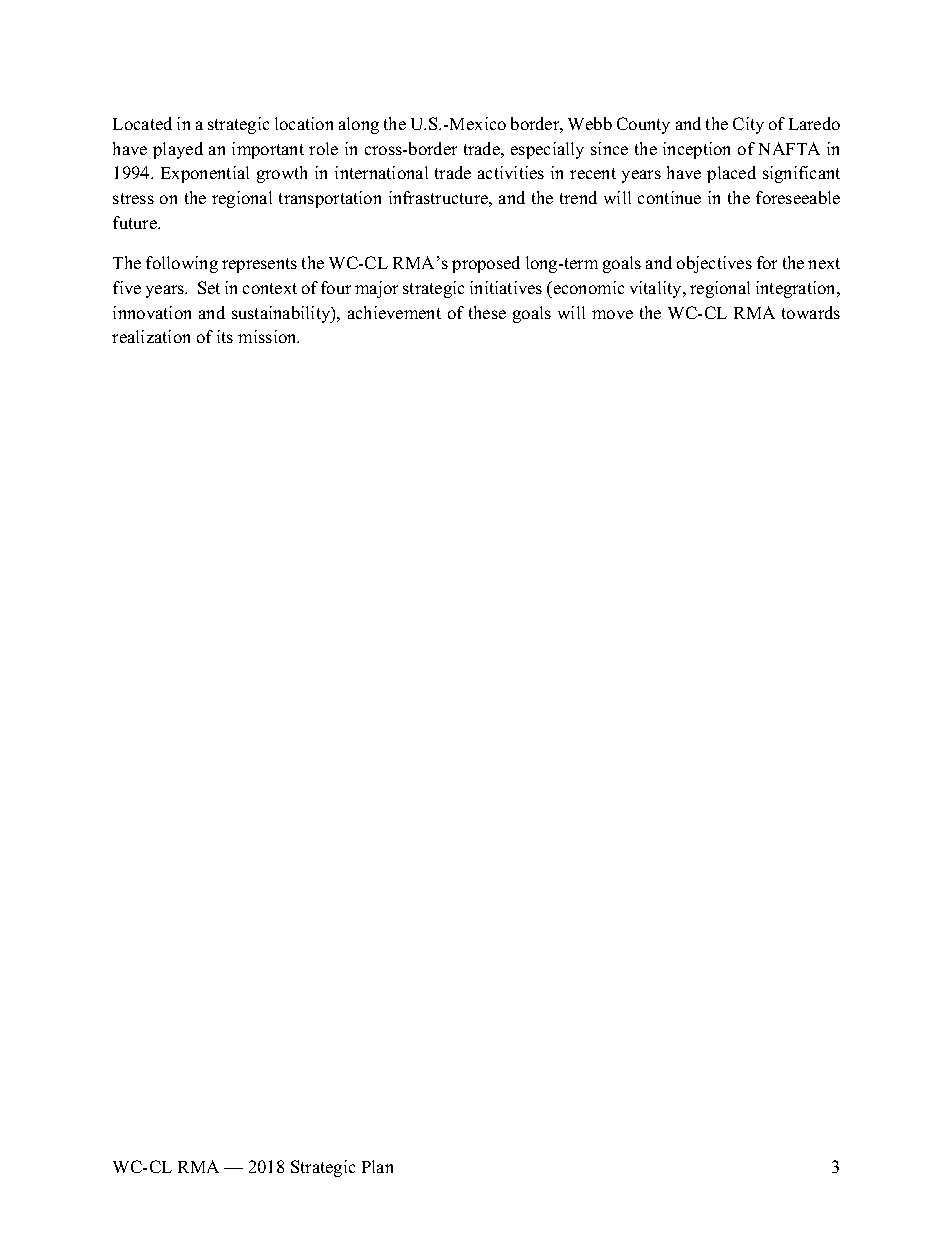  Describe the element at coordinates (811, 312) in the page. I see `towards` at that location.
